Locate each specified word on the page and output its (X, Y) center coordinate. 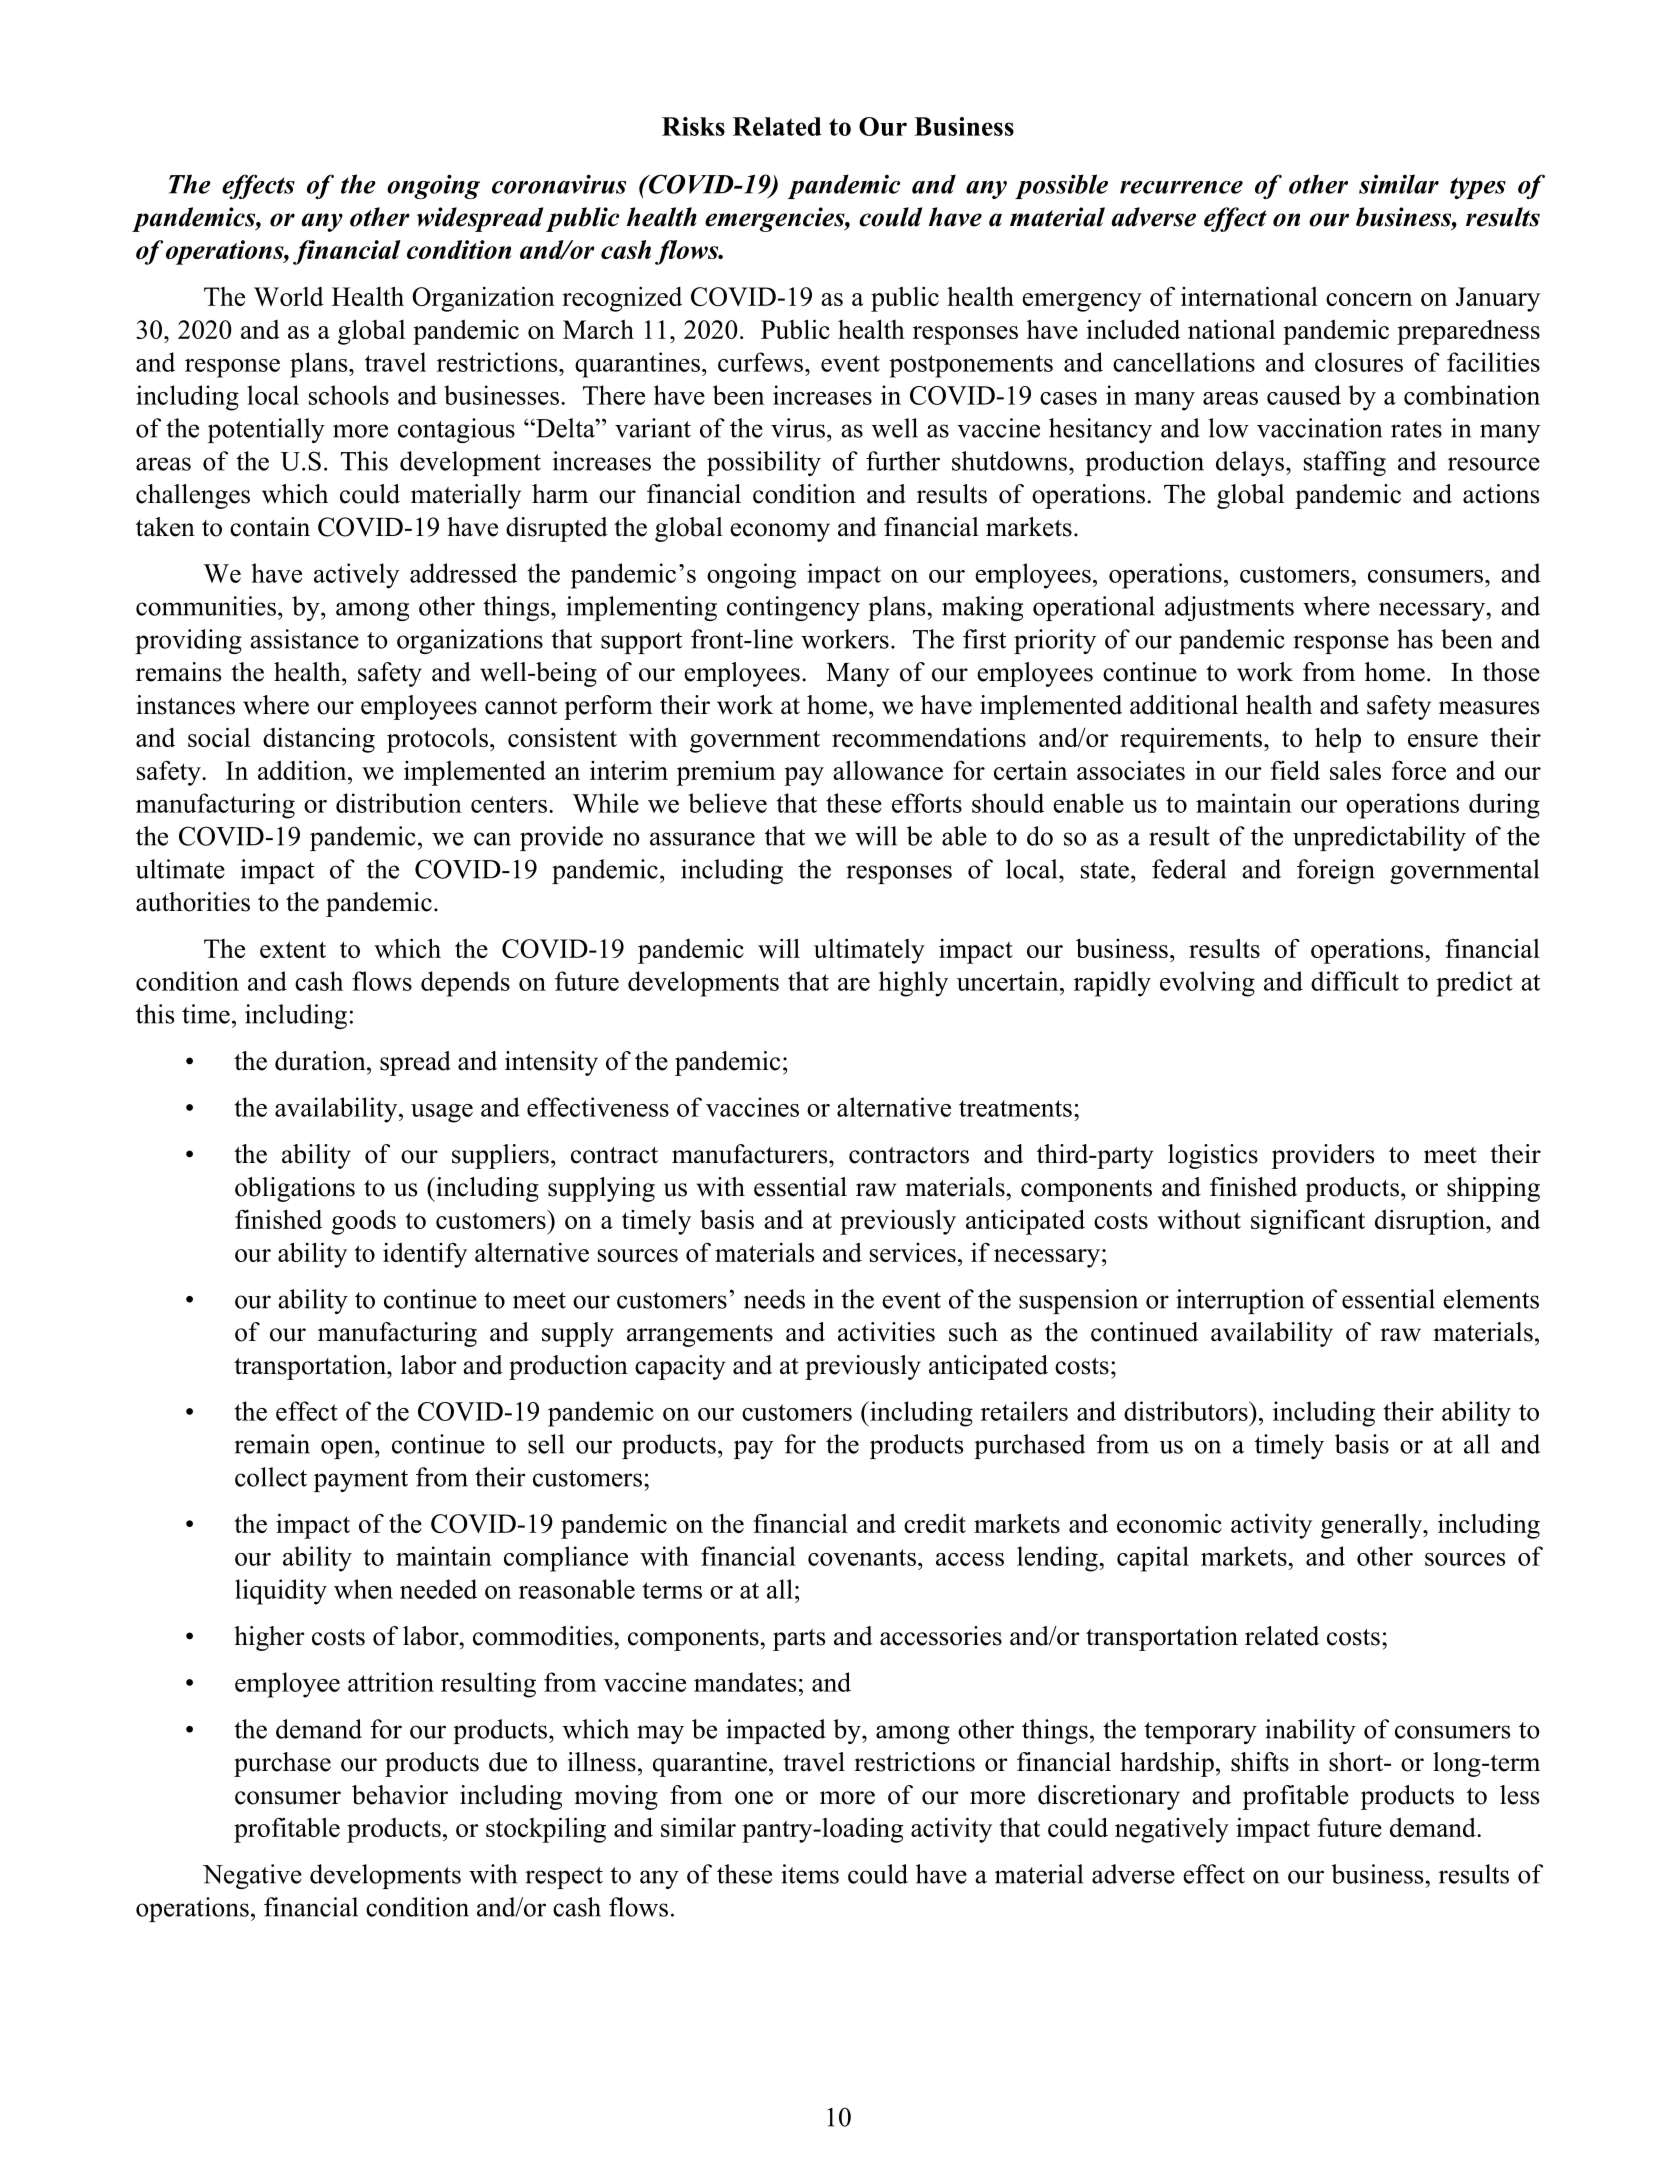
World (289, 296)
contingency (793, 608)
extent (293, 949)
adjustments (1229, 608)
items (810, 1874)
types (1478, 188)
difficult (1355, 981)
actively (356, 576)
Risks (693, 126)
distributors (1187, 1411)
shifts (1260, 1762)
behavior (400, 1795)
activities (886, 1332)
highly (913, 984)
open (348, 1449)
